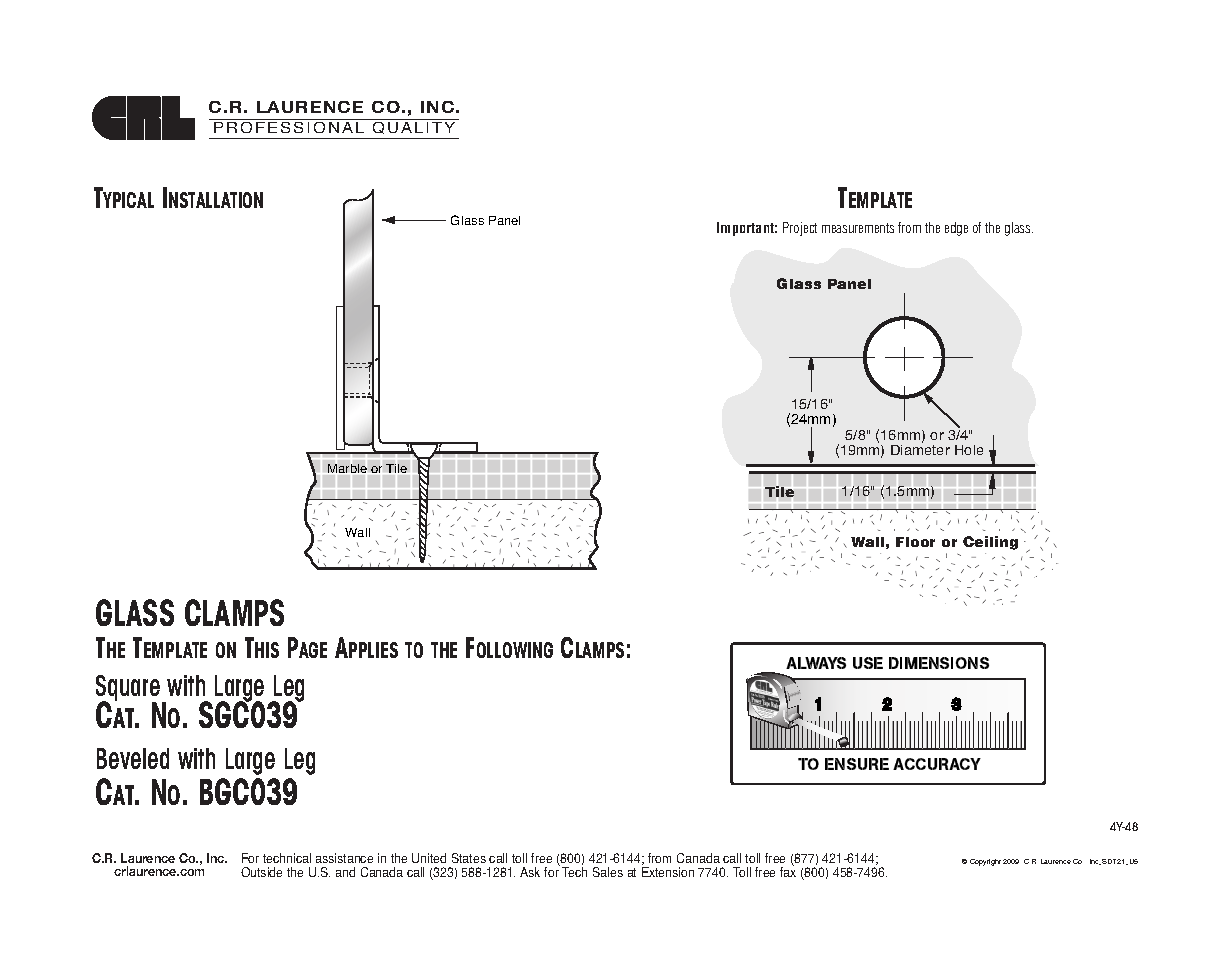 Image resolution: width=1232 pixels, height=970 pixels. I want to click on edge, so click(956, 229).
